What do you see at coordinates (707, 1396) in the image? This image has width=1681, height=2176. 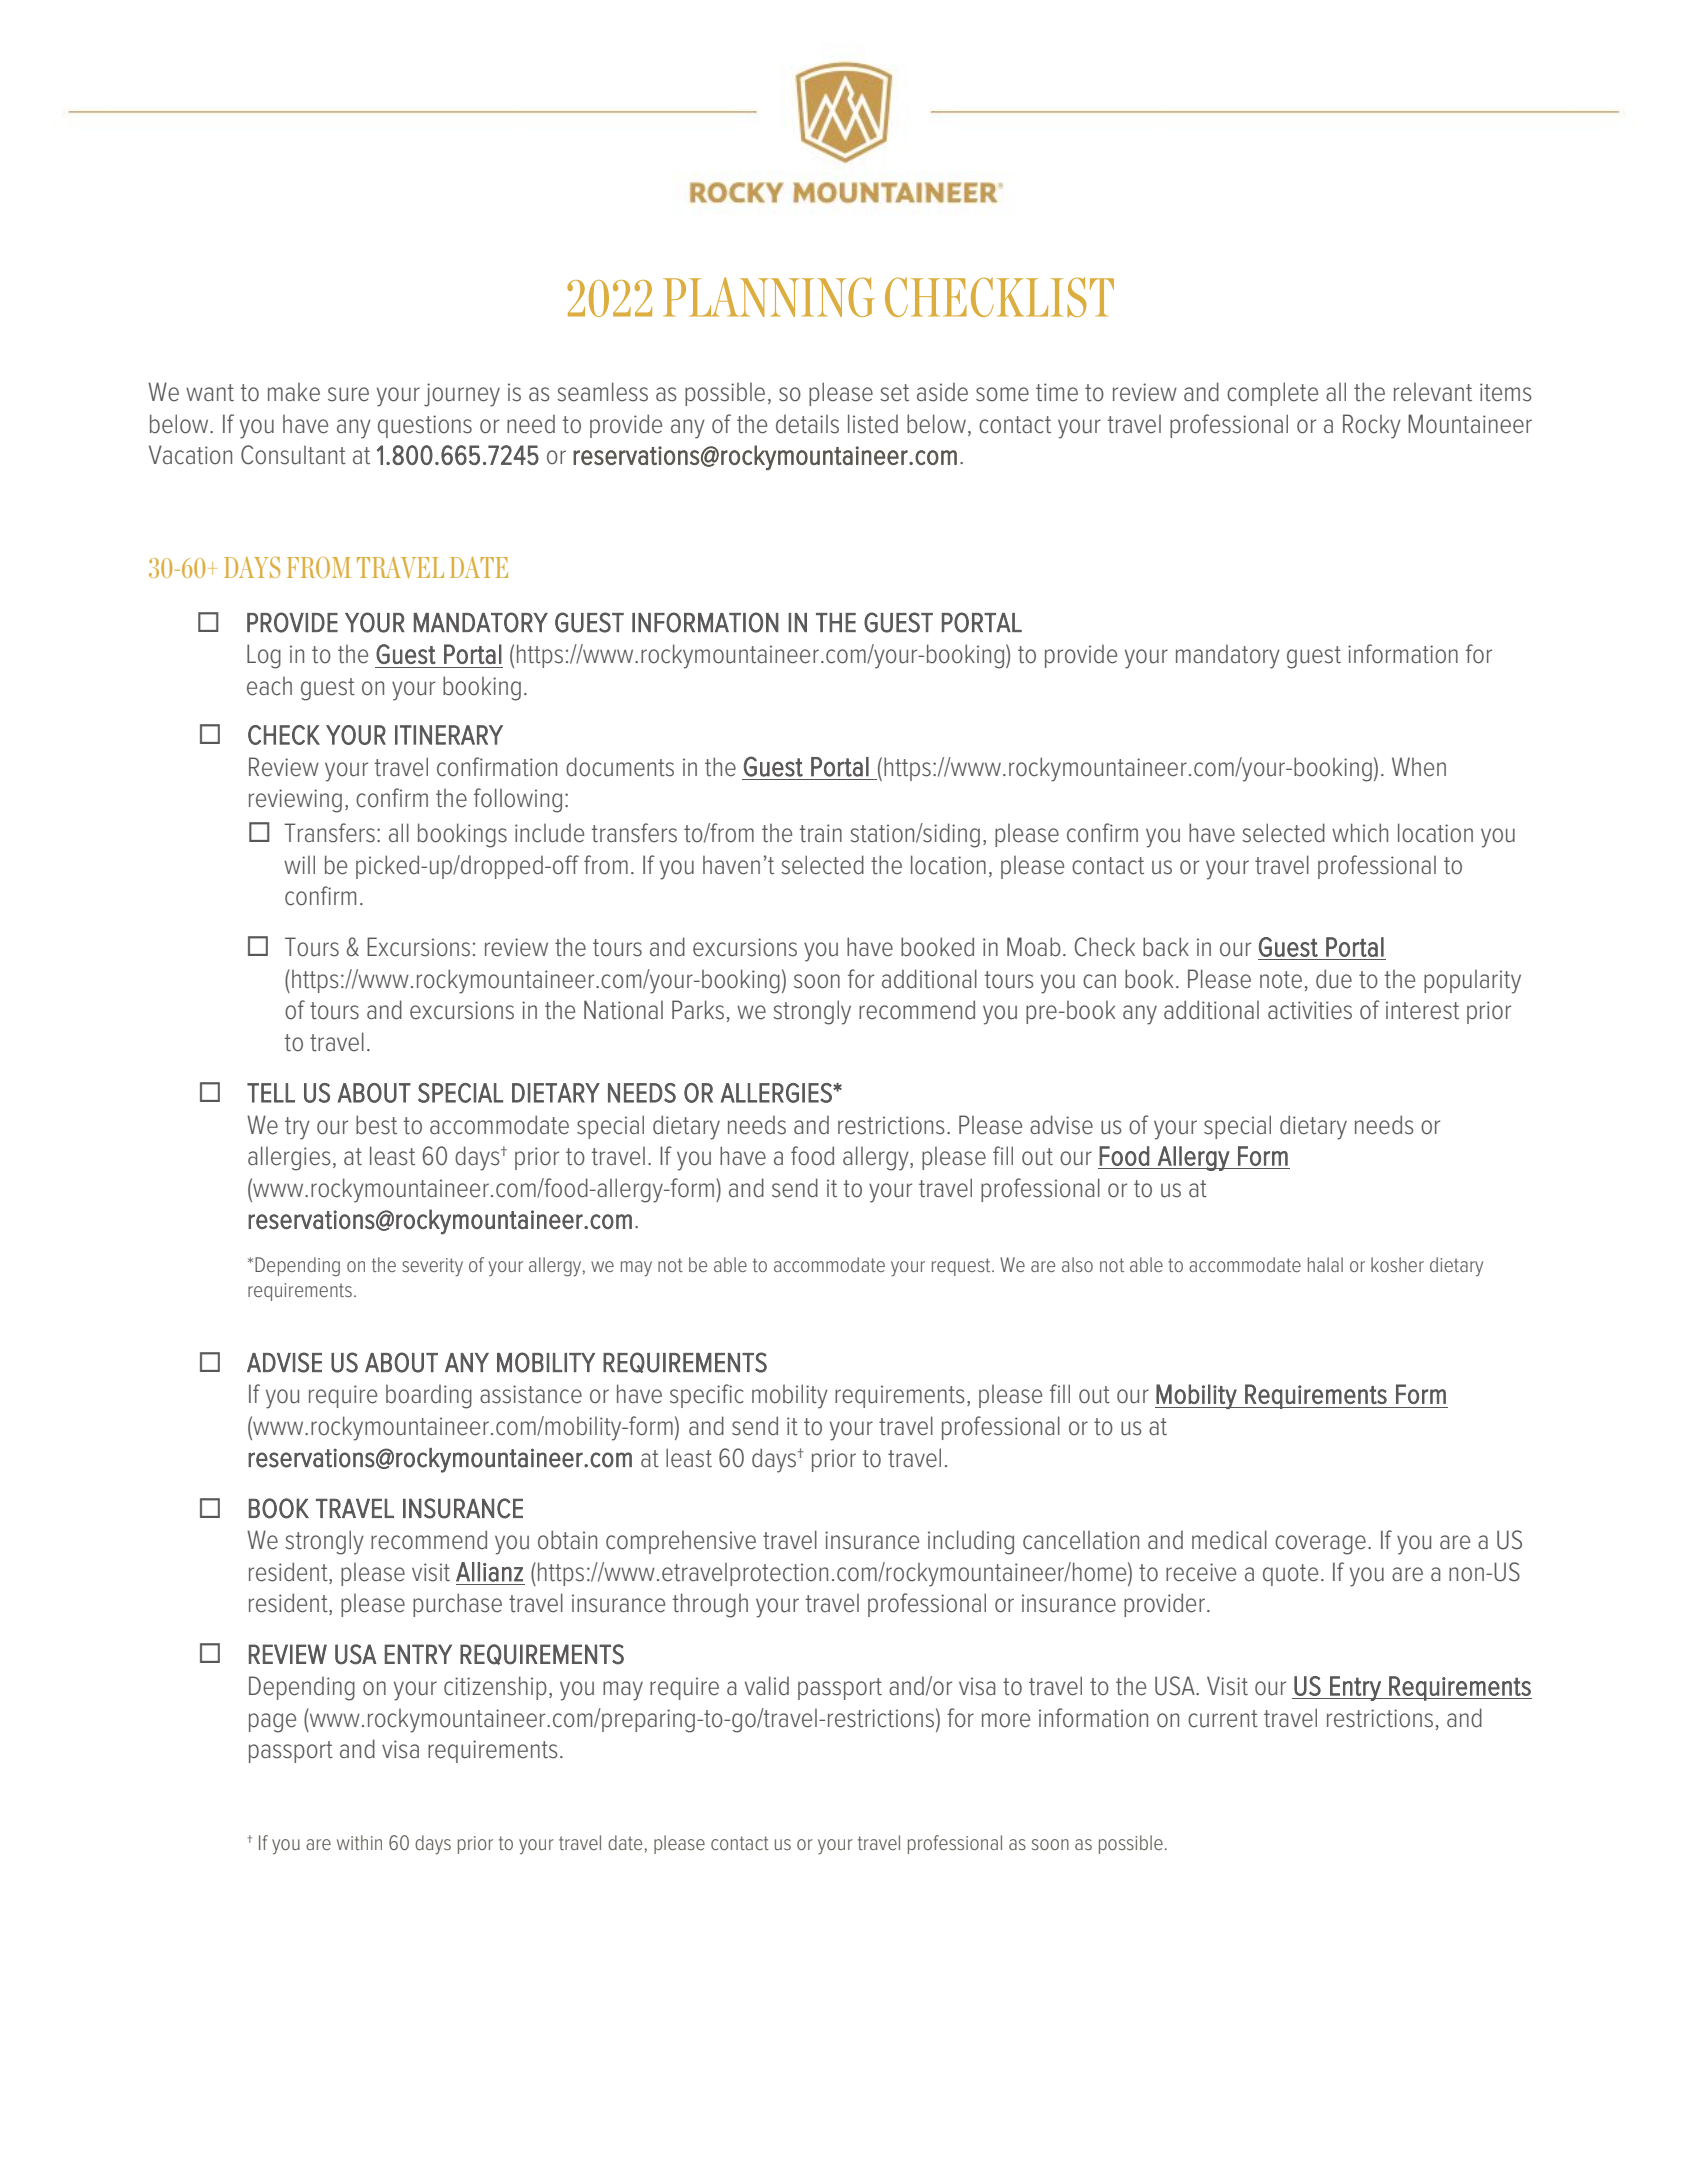 I see `specific` at bounding box center [707, 1396].
